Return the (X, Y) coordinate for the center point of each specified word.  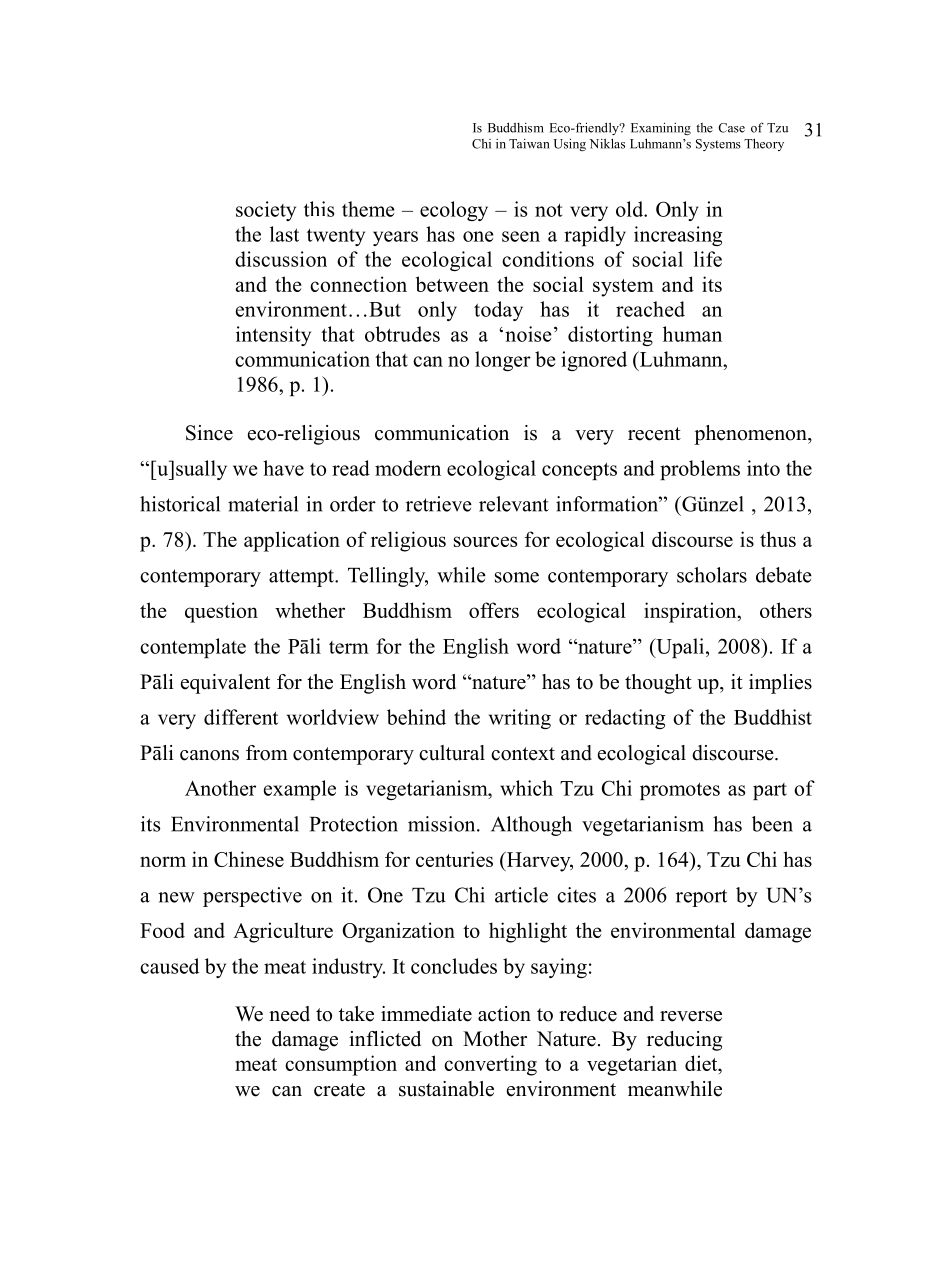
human (692, 334)
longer (503, 361)
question (221, 612)
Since (209, 433)
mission (443, 824)
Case (731, 128)
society (266, 211)
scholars (712, 575)
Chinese (249, 859)
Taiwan (529, 144)
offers (494, 610)
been (772, 824)
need (289, 1014)
